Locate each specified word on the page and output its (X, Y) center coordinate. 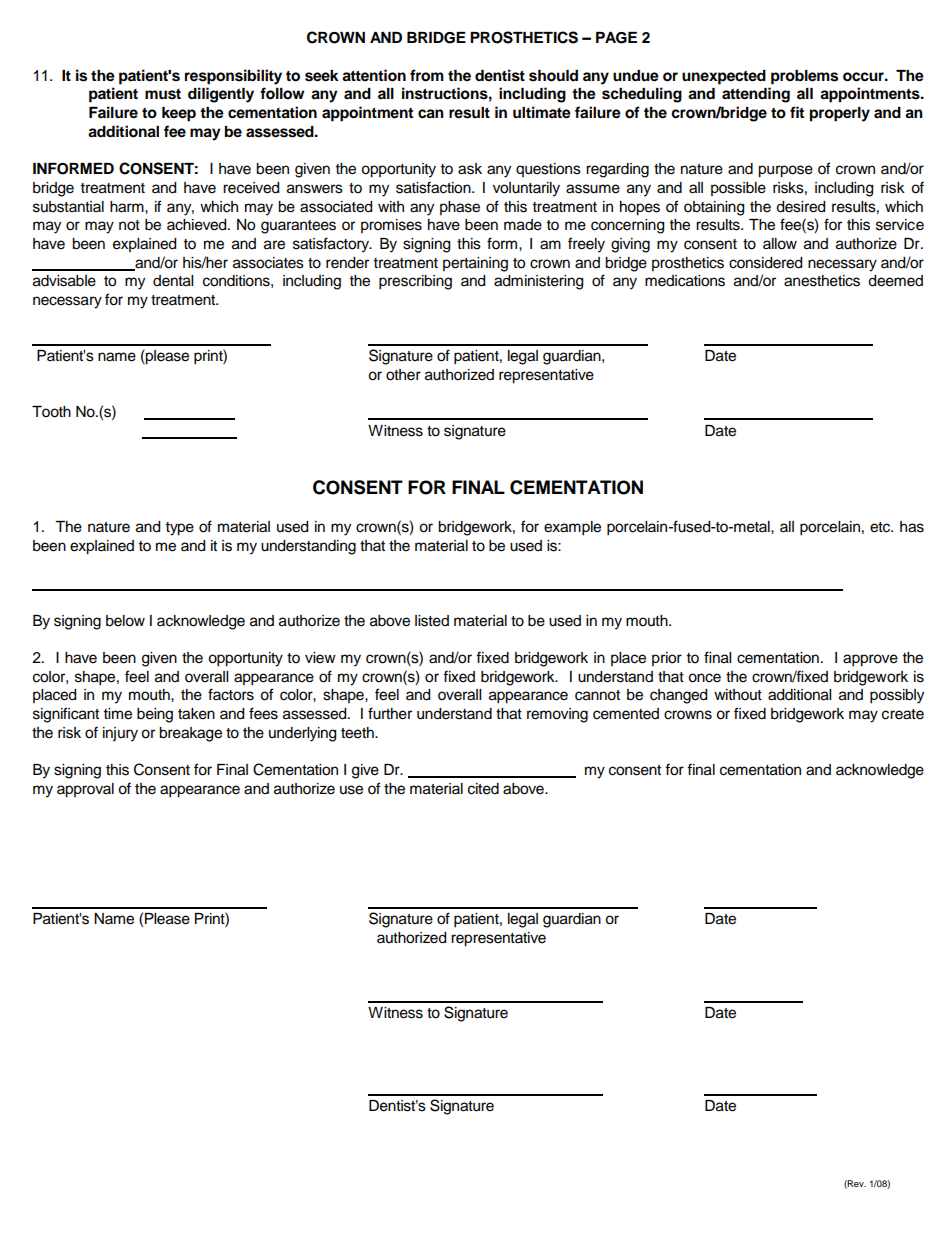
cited (483, 789)
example (572, 528)
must (163, 94)
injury (120, 734)
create (903, 714)
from (427, 75)
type (180, 529)
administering (538, 282)
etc (881, 527)
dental (173, 281)
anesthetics (822, 281)
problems (804, 77)
